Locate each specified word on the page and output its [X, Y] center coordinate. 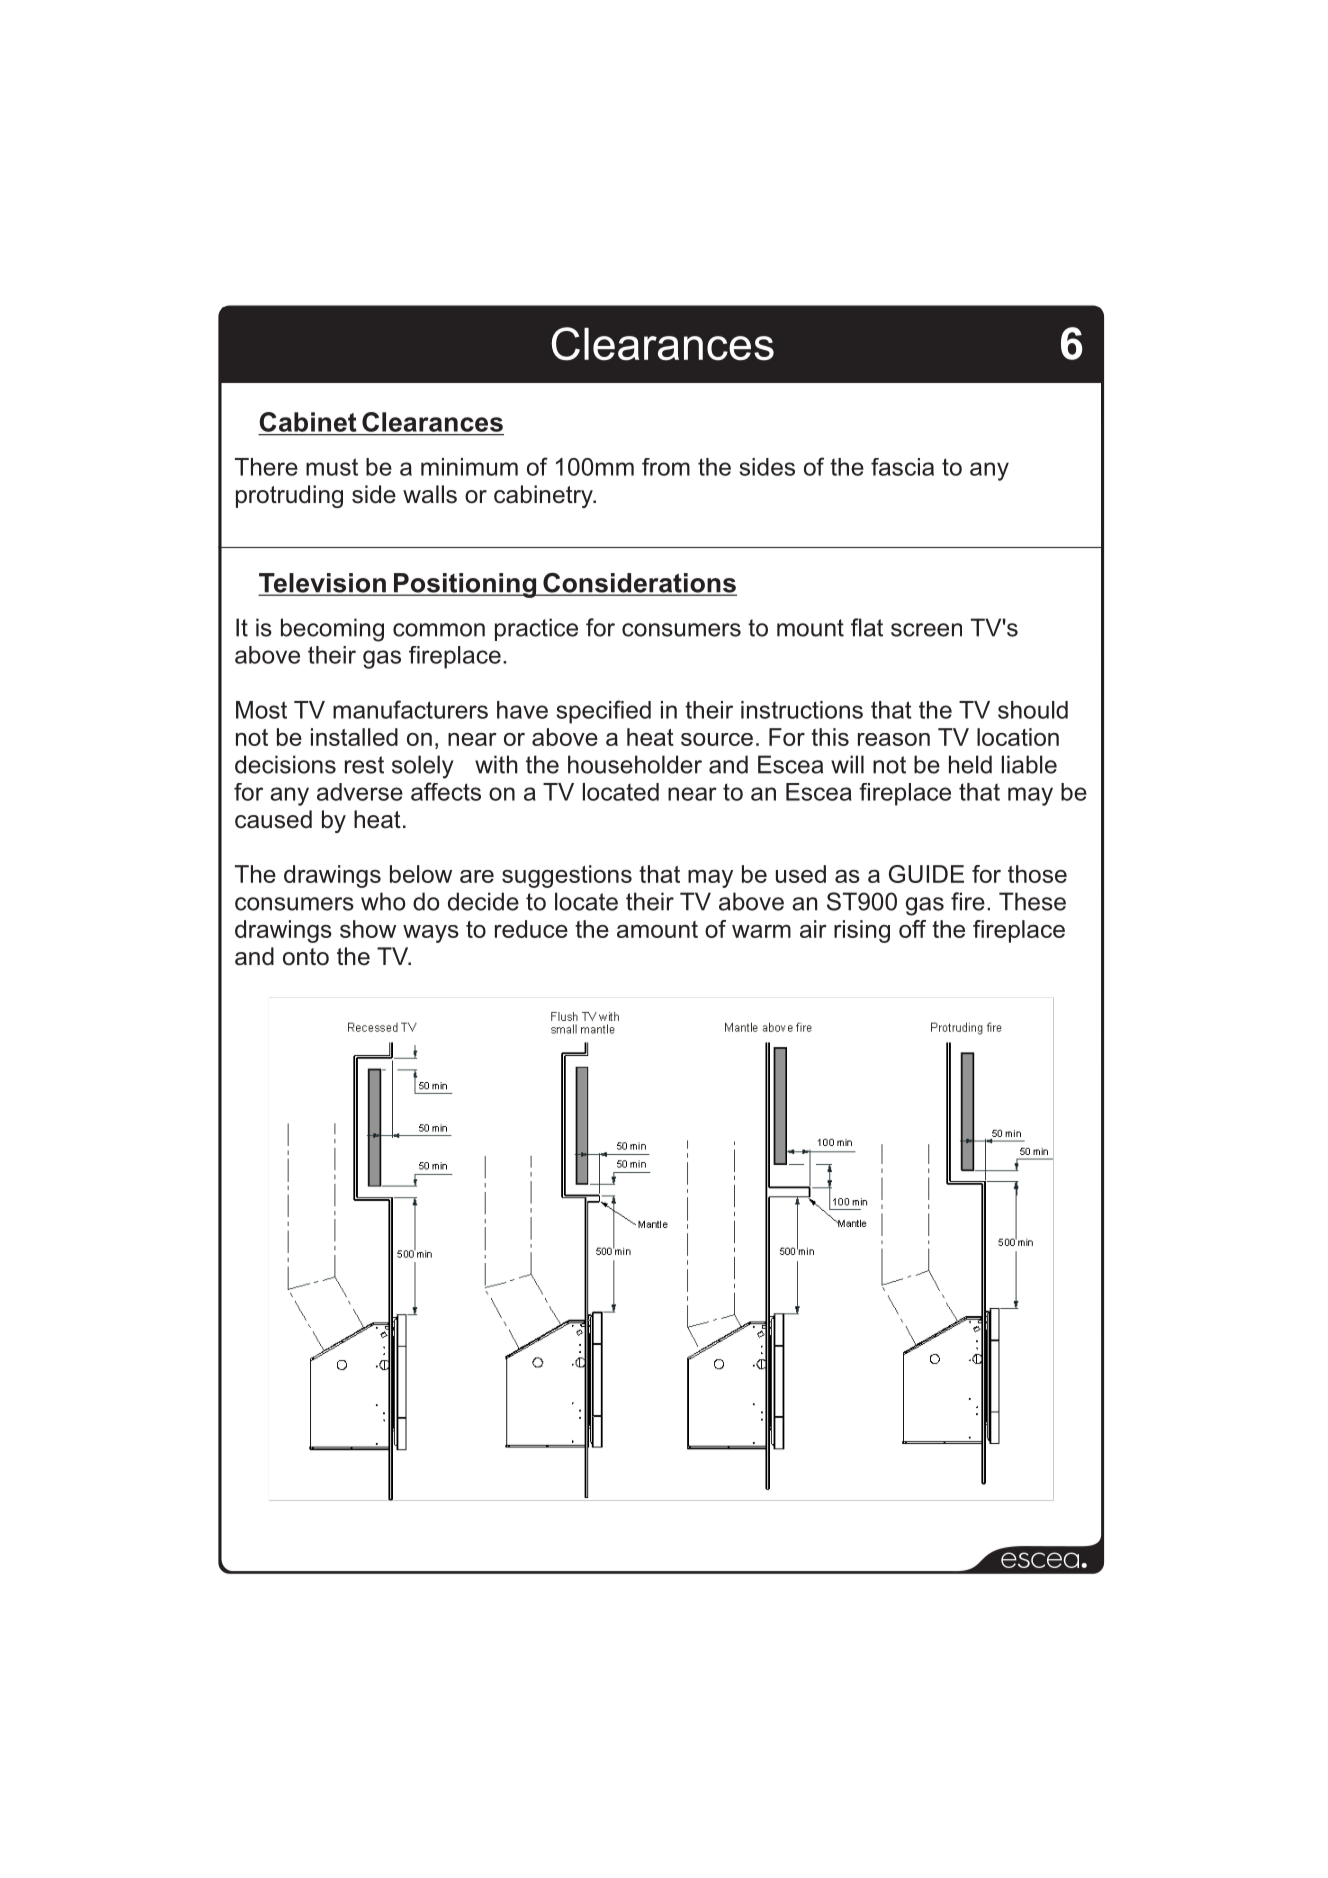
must [332, 467]
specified [603, 712]
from [666, 467]
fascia [902, 467]
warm [761, 931]
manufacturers [410, 709]
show [368, 929]
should [1033, 710]
